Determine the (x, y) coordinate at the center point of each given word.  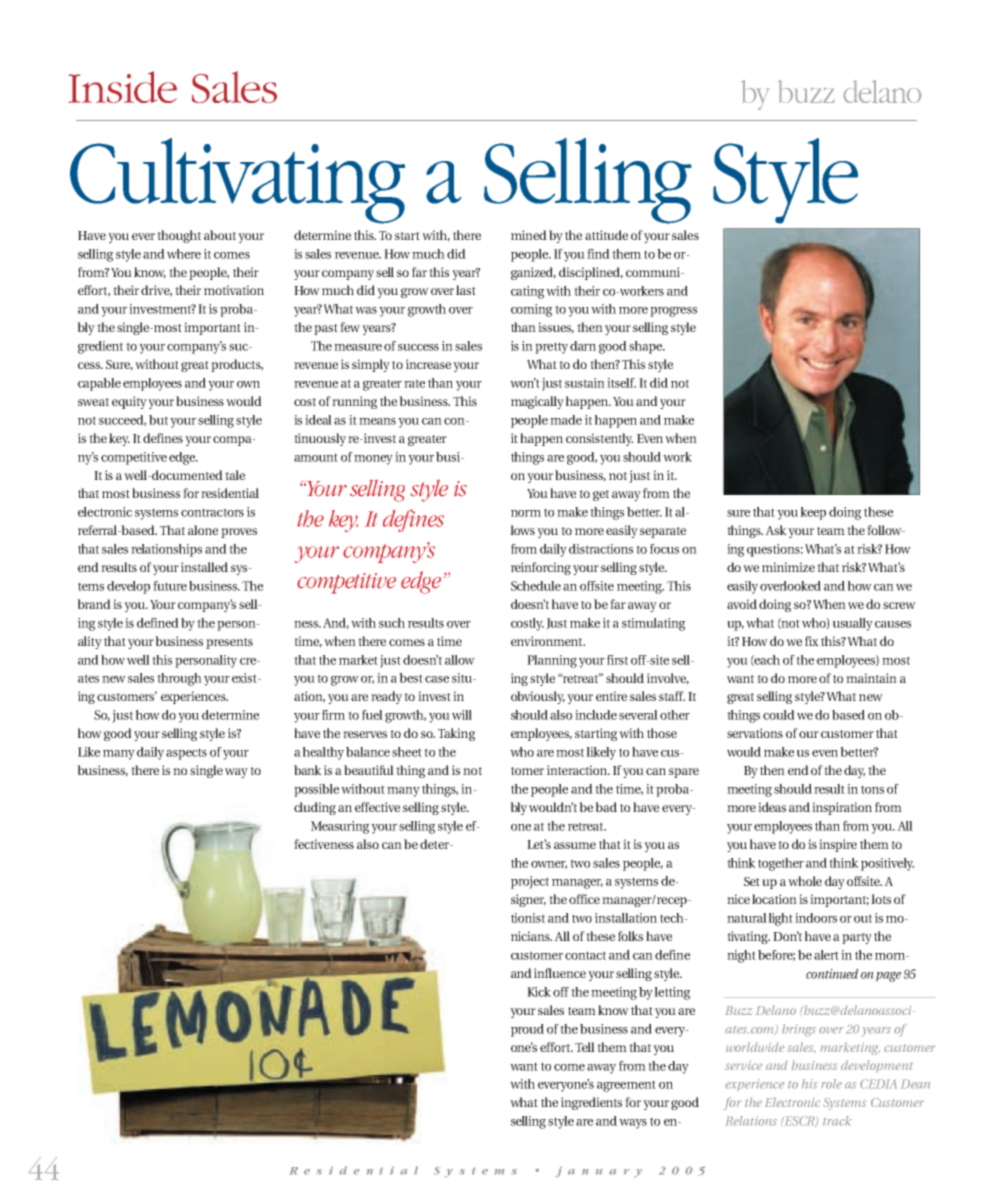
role (831, 1084)
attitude (606, 235)
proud (527, 1030)
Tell (585, 1047)
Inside (123, 87)
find (598, 254)
